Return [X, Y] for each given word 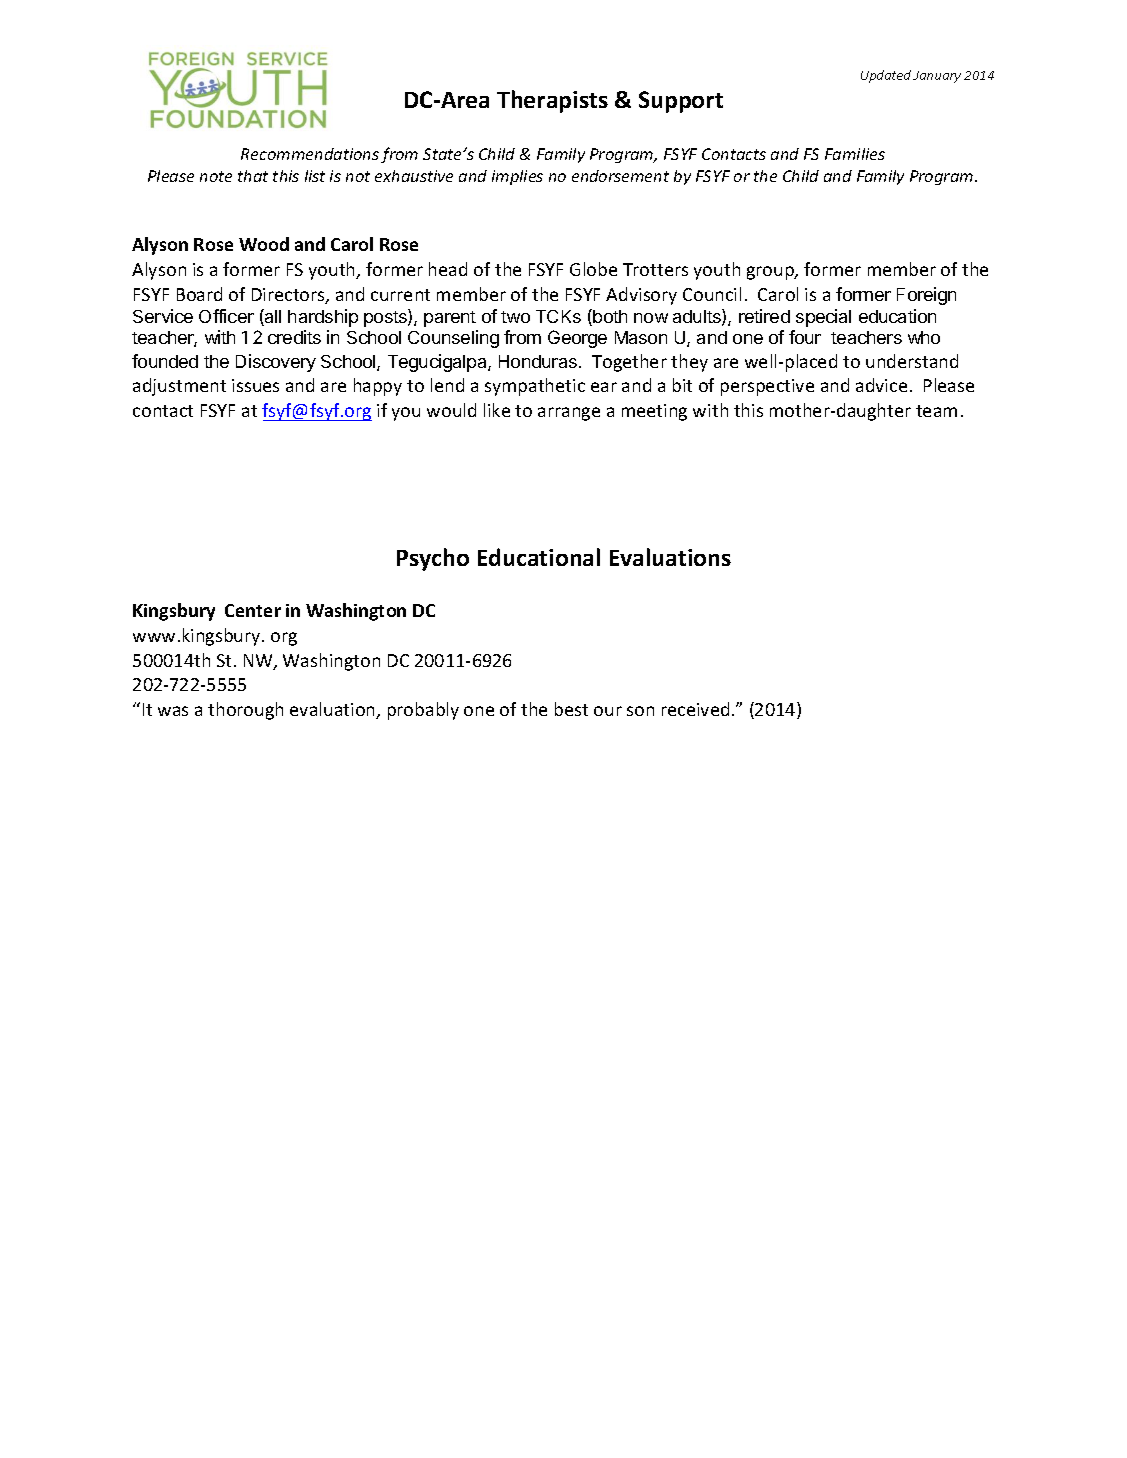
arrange [569, 414]
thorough [245, 711]
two [515, 317]
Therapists [552, 101]
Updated [886, 76]
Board [199, 294]
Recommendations [310, 154]
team [936, 411]
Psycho [433, 559]
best [571, 709]
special [823, 318]
